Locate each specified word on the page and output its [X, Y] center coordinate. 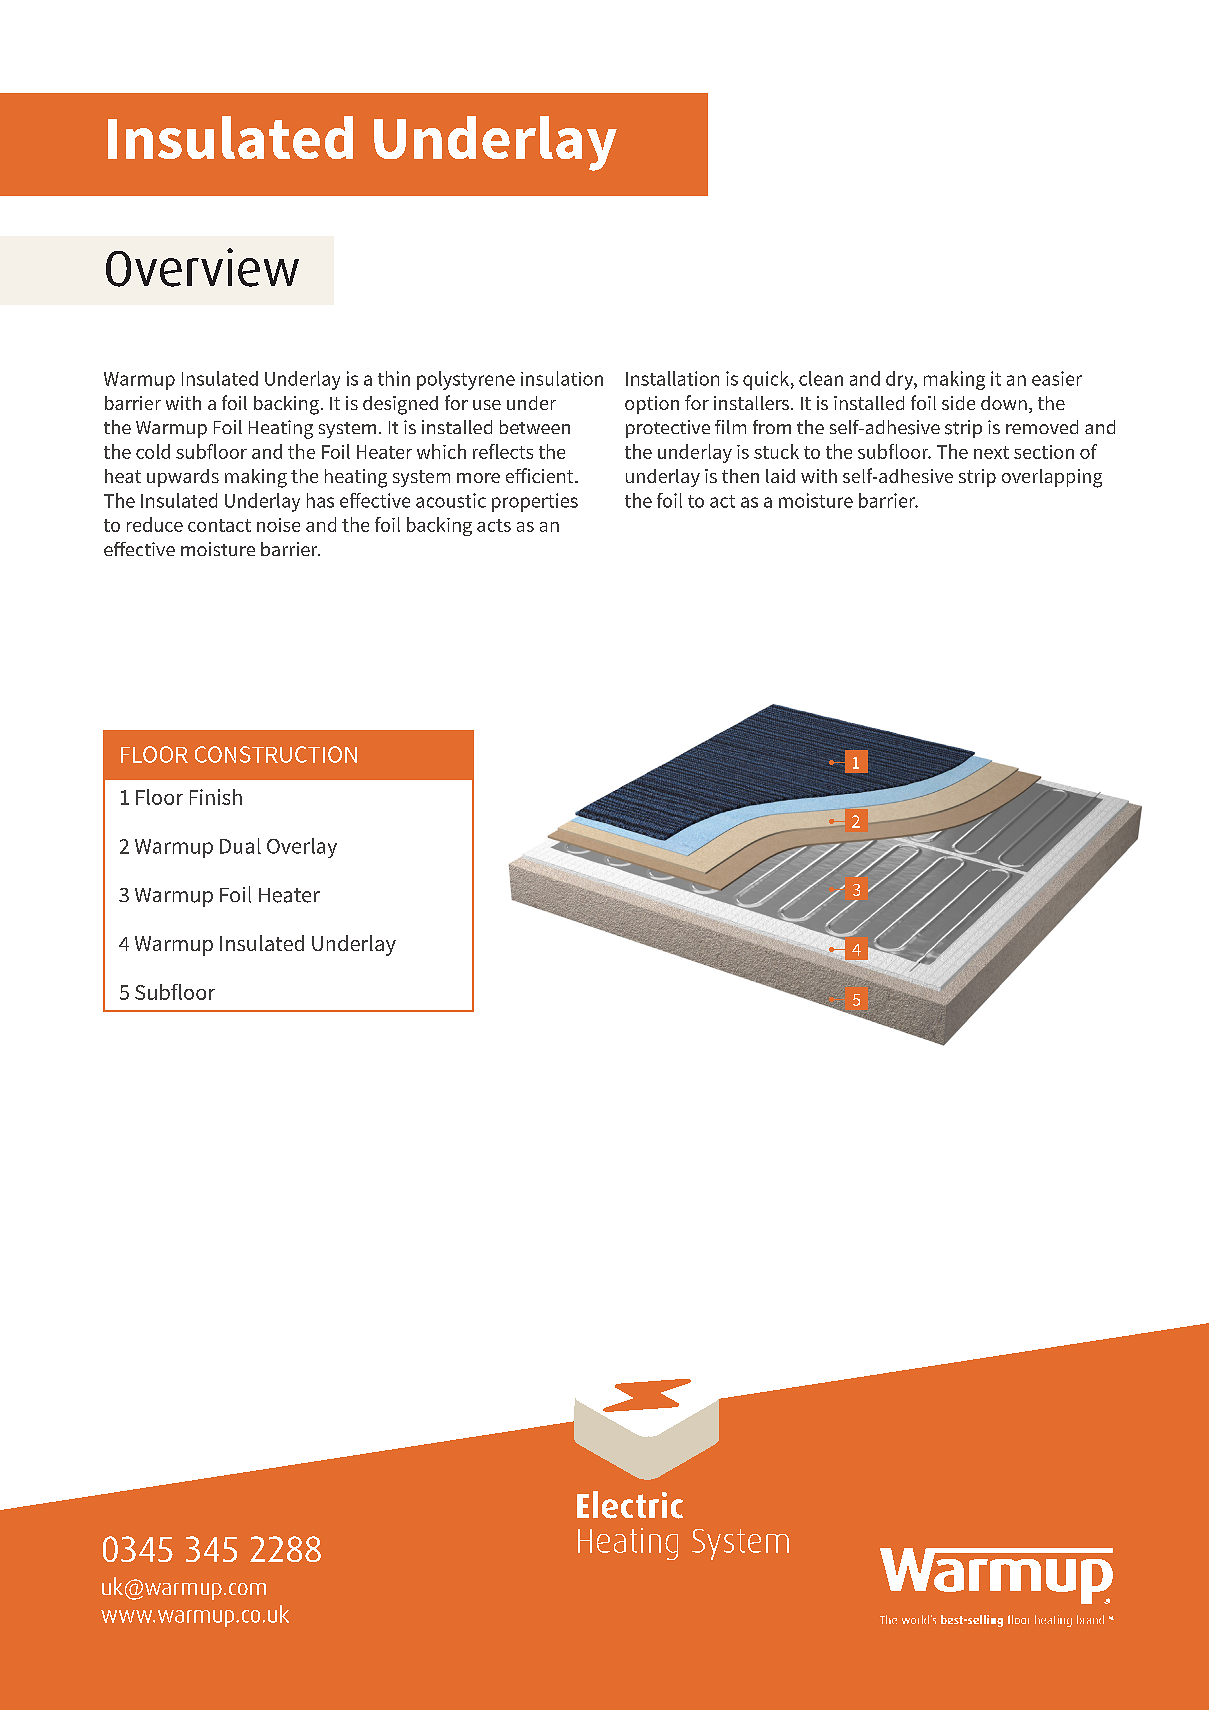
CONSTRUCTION [276, 754]
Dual [240, 846]
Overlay [302, 848]
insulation [562, 378]
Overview [202, 267]
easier [1057, 378]
